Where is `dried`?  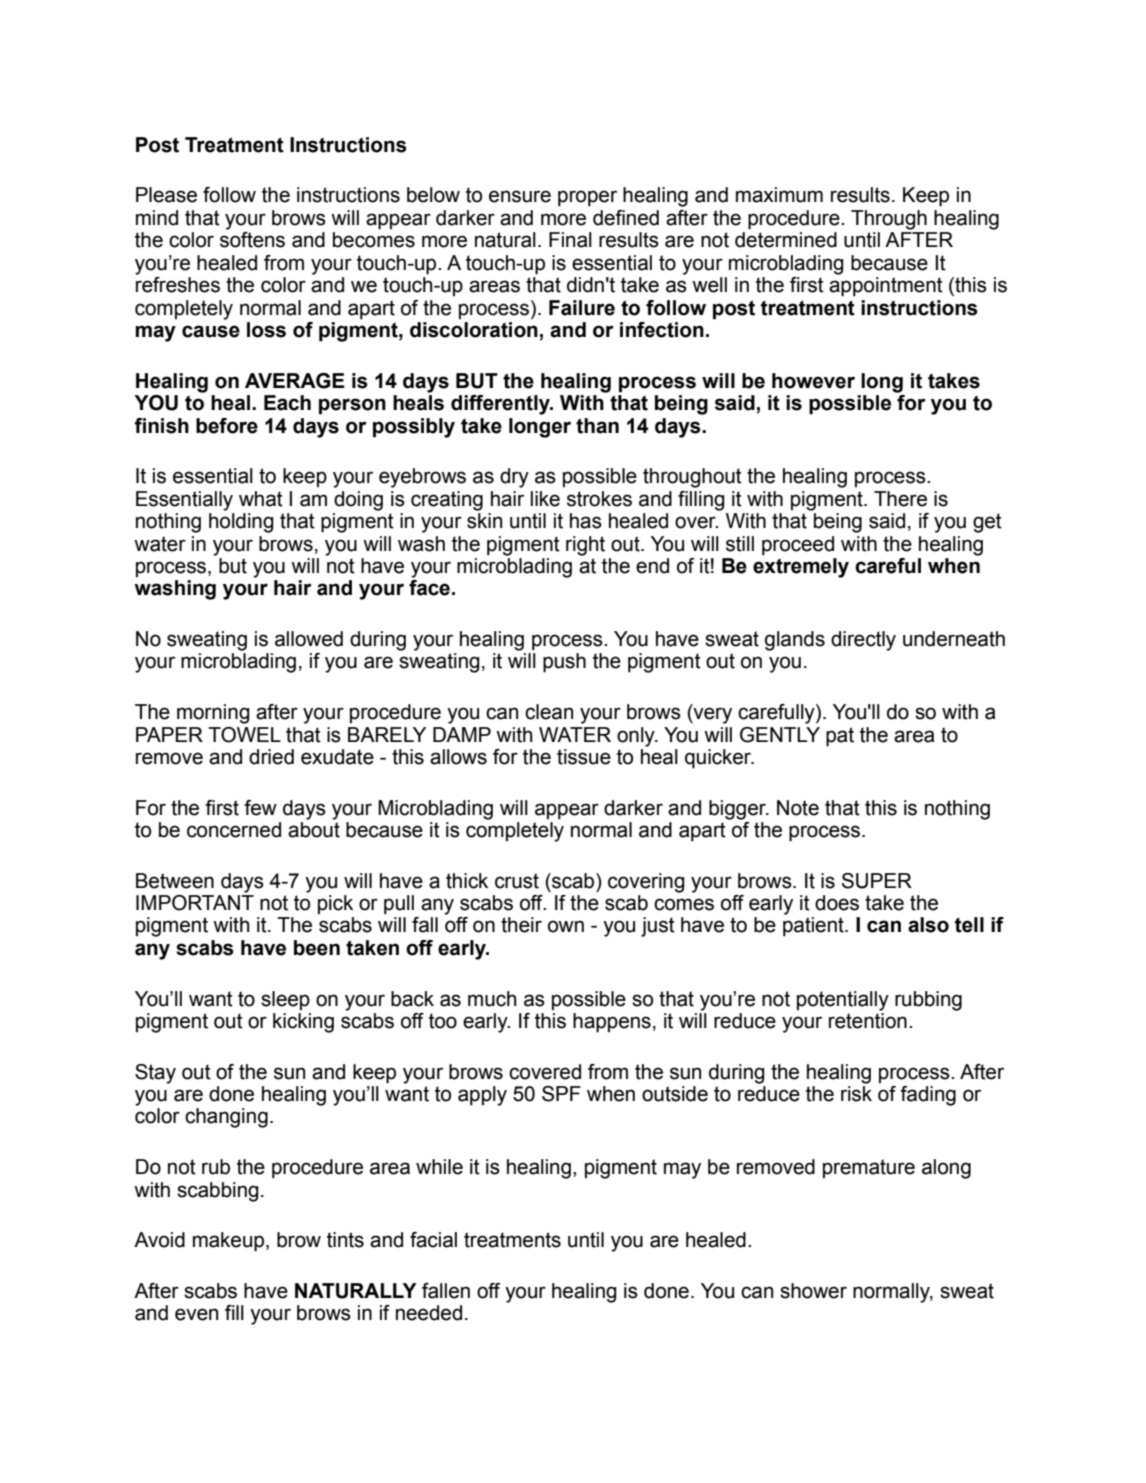
dried is located at coordinates (271, 757).
